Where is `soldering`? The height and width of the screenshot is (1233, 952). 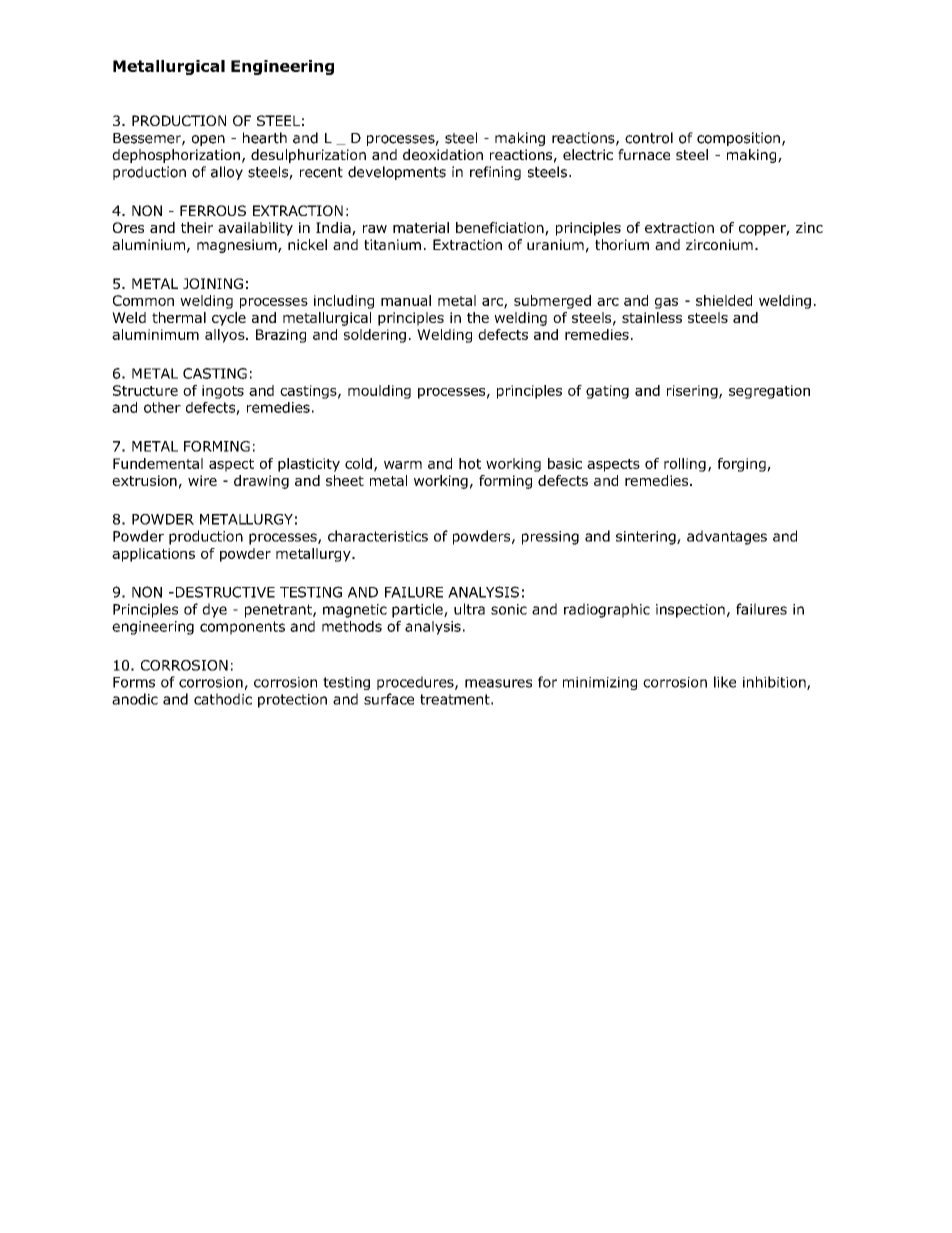 soldering is located at coordinates (375, 336).
